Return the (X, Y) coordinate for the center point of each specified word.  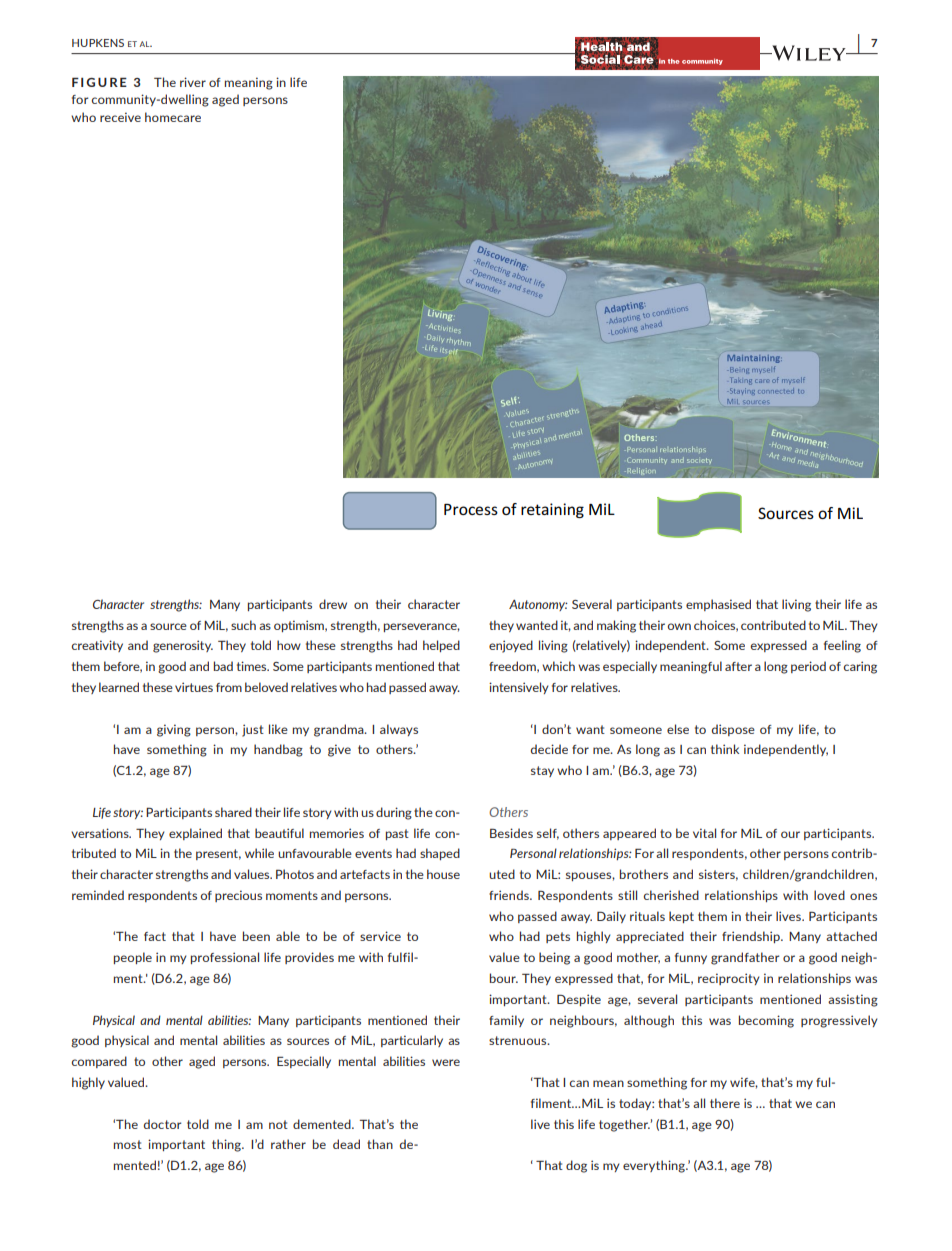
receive (120, 117)
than (380, 1144)
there (725, 1103)
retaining (552, 510)
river (193, 82)
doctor (163, 1124)
